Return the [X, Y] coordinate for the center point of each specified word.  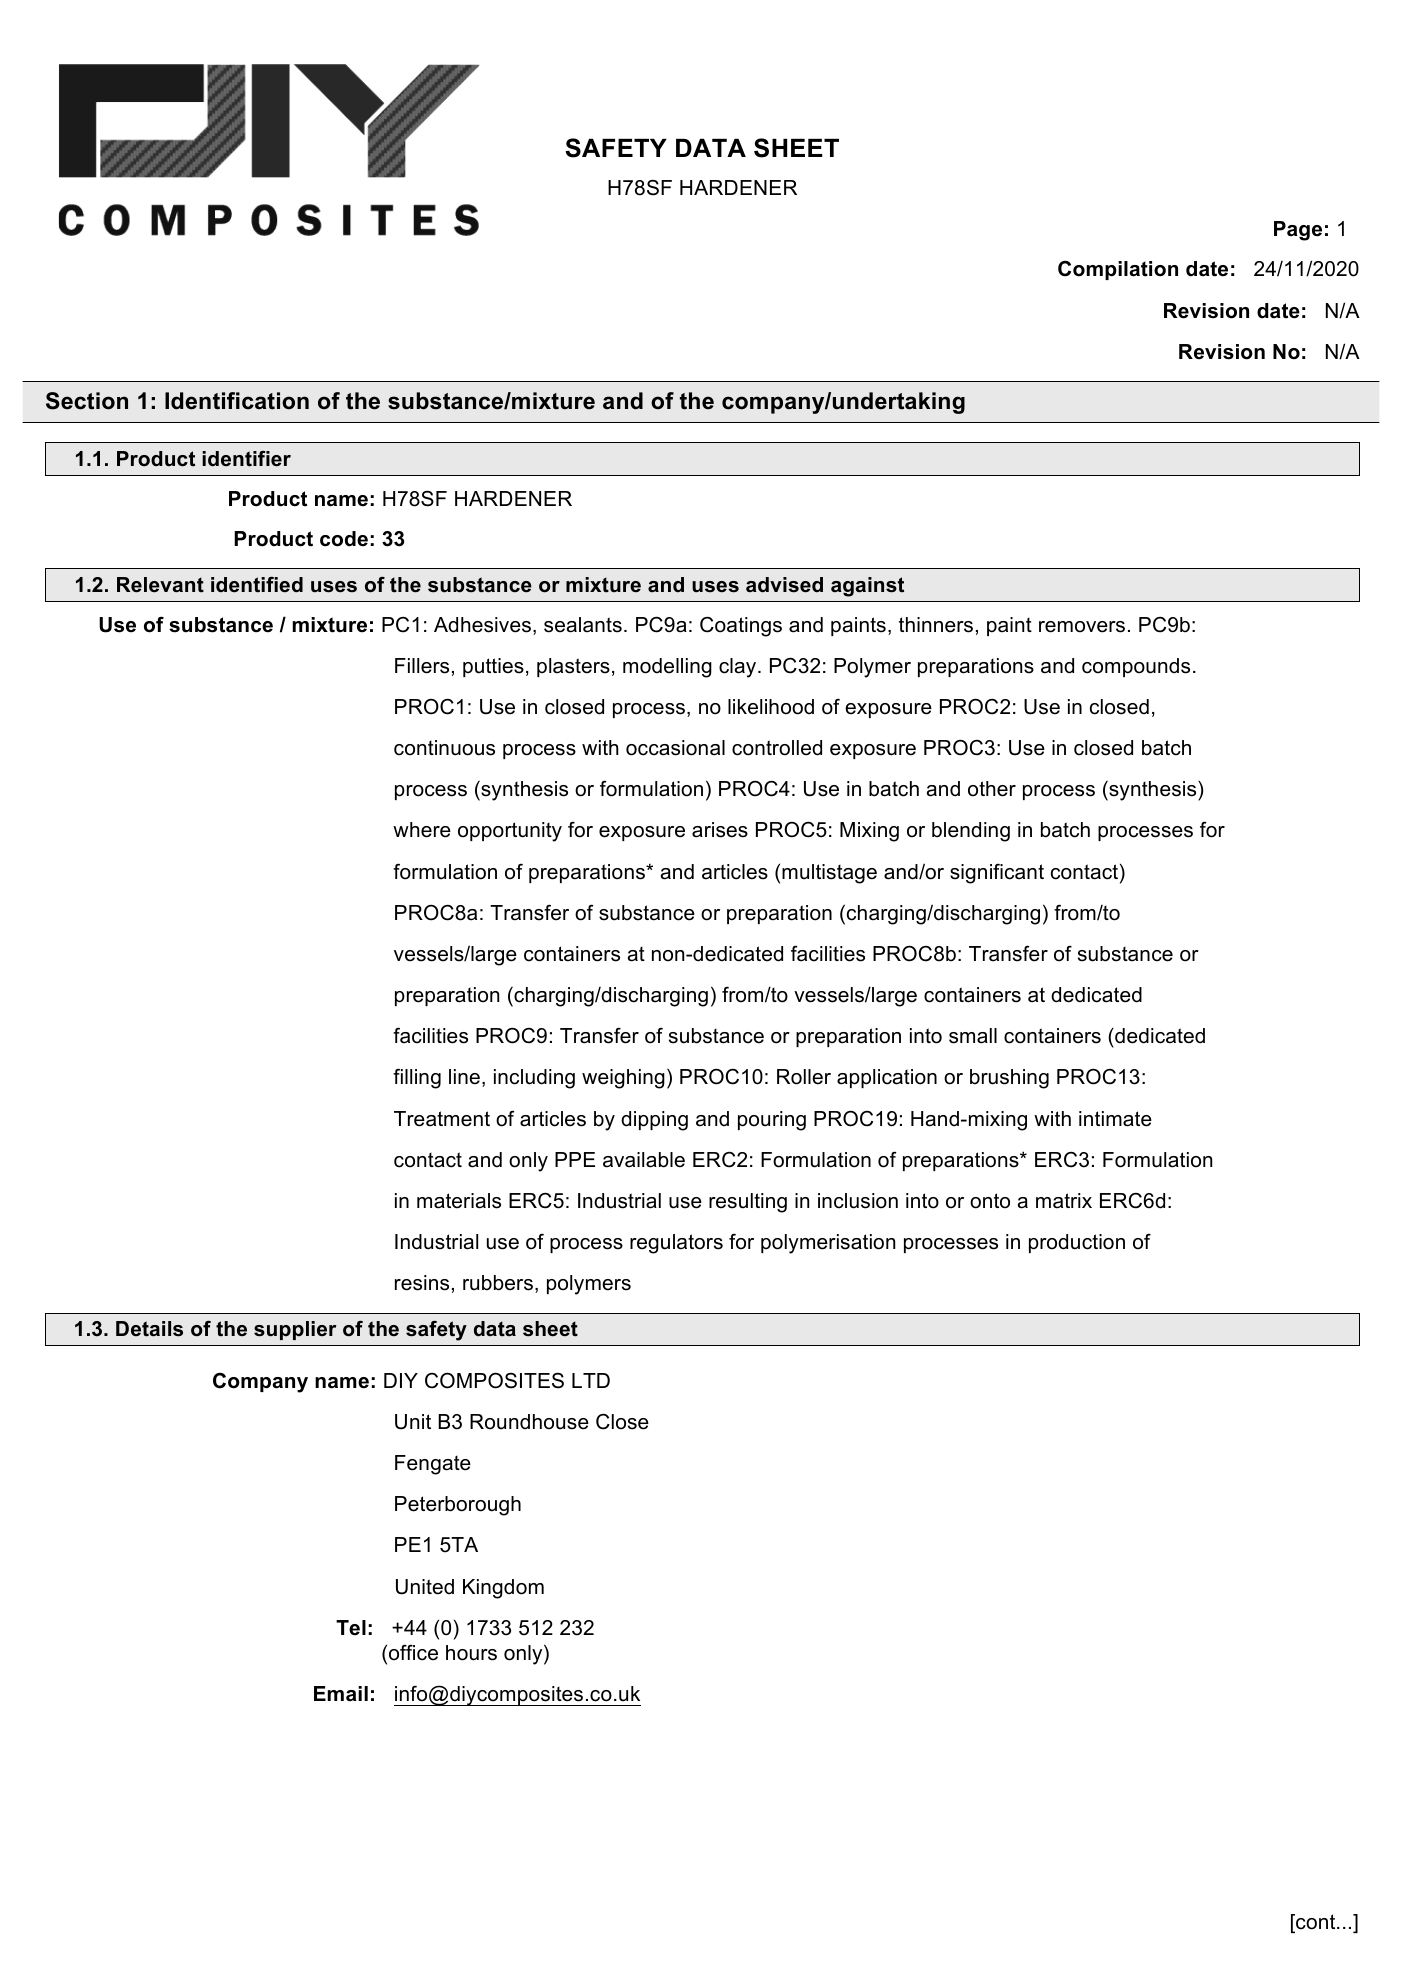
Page [1298, 231]
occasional [675, 748]
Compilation [1118, 270]
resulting [748, 1203]
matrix [1064, 1201]
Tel [351, 1628]
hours [471, 1653]
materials [459, 1201]
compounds [1136, 667]
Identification [237, 401]
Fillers [422, 666]
